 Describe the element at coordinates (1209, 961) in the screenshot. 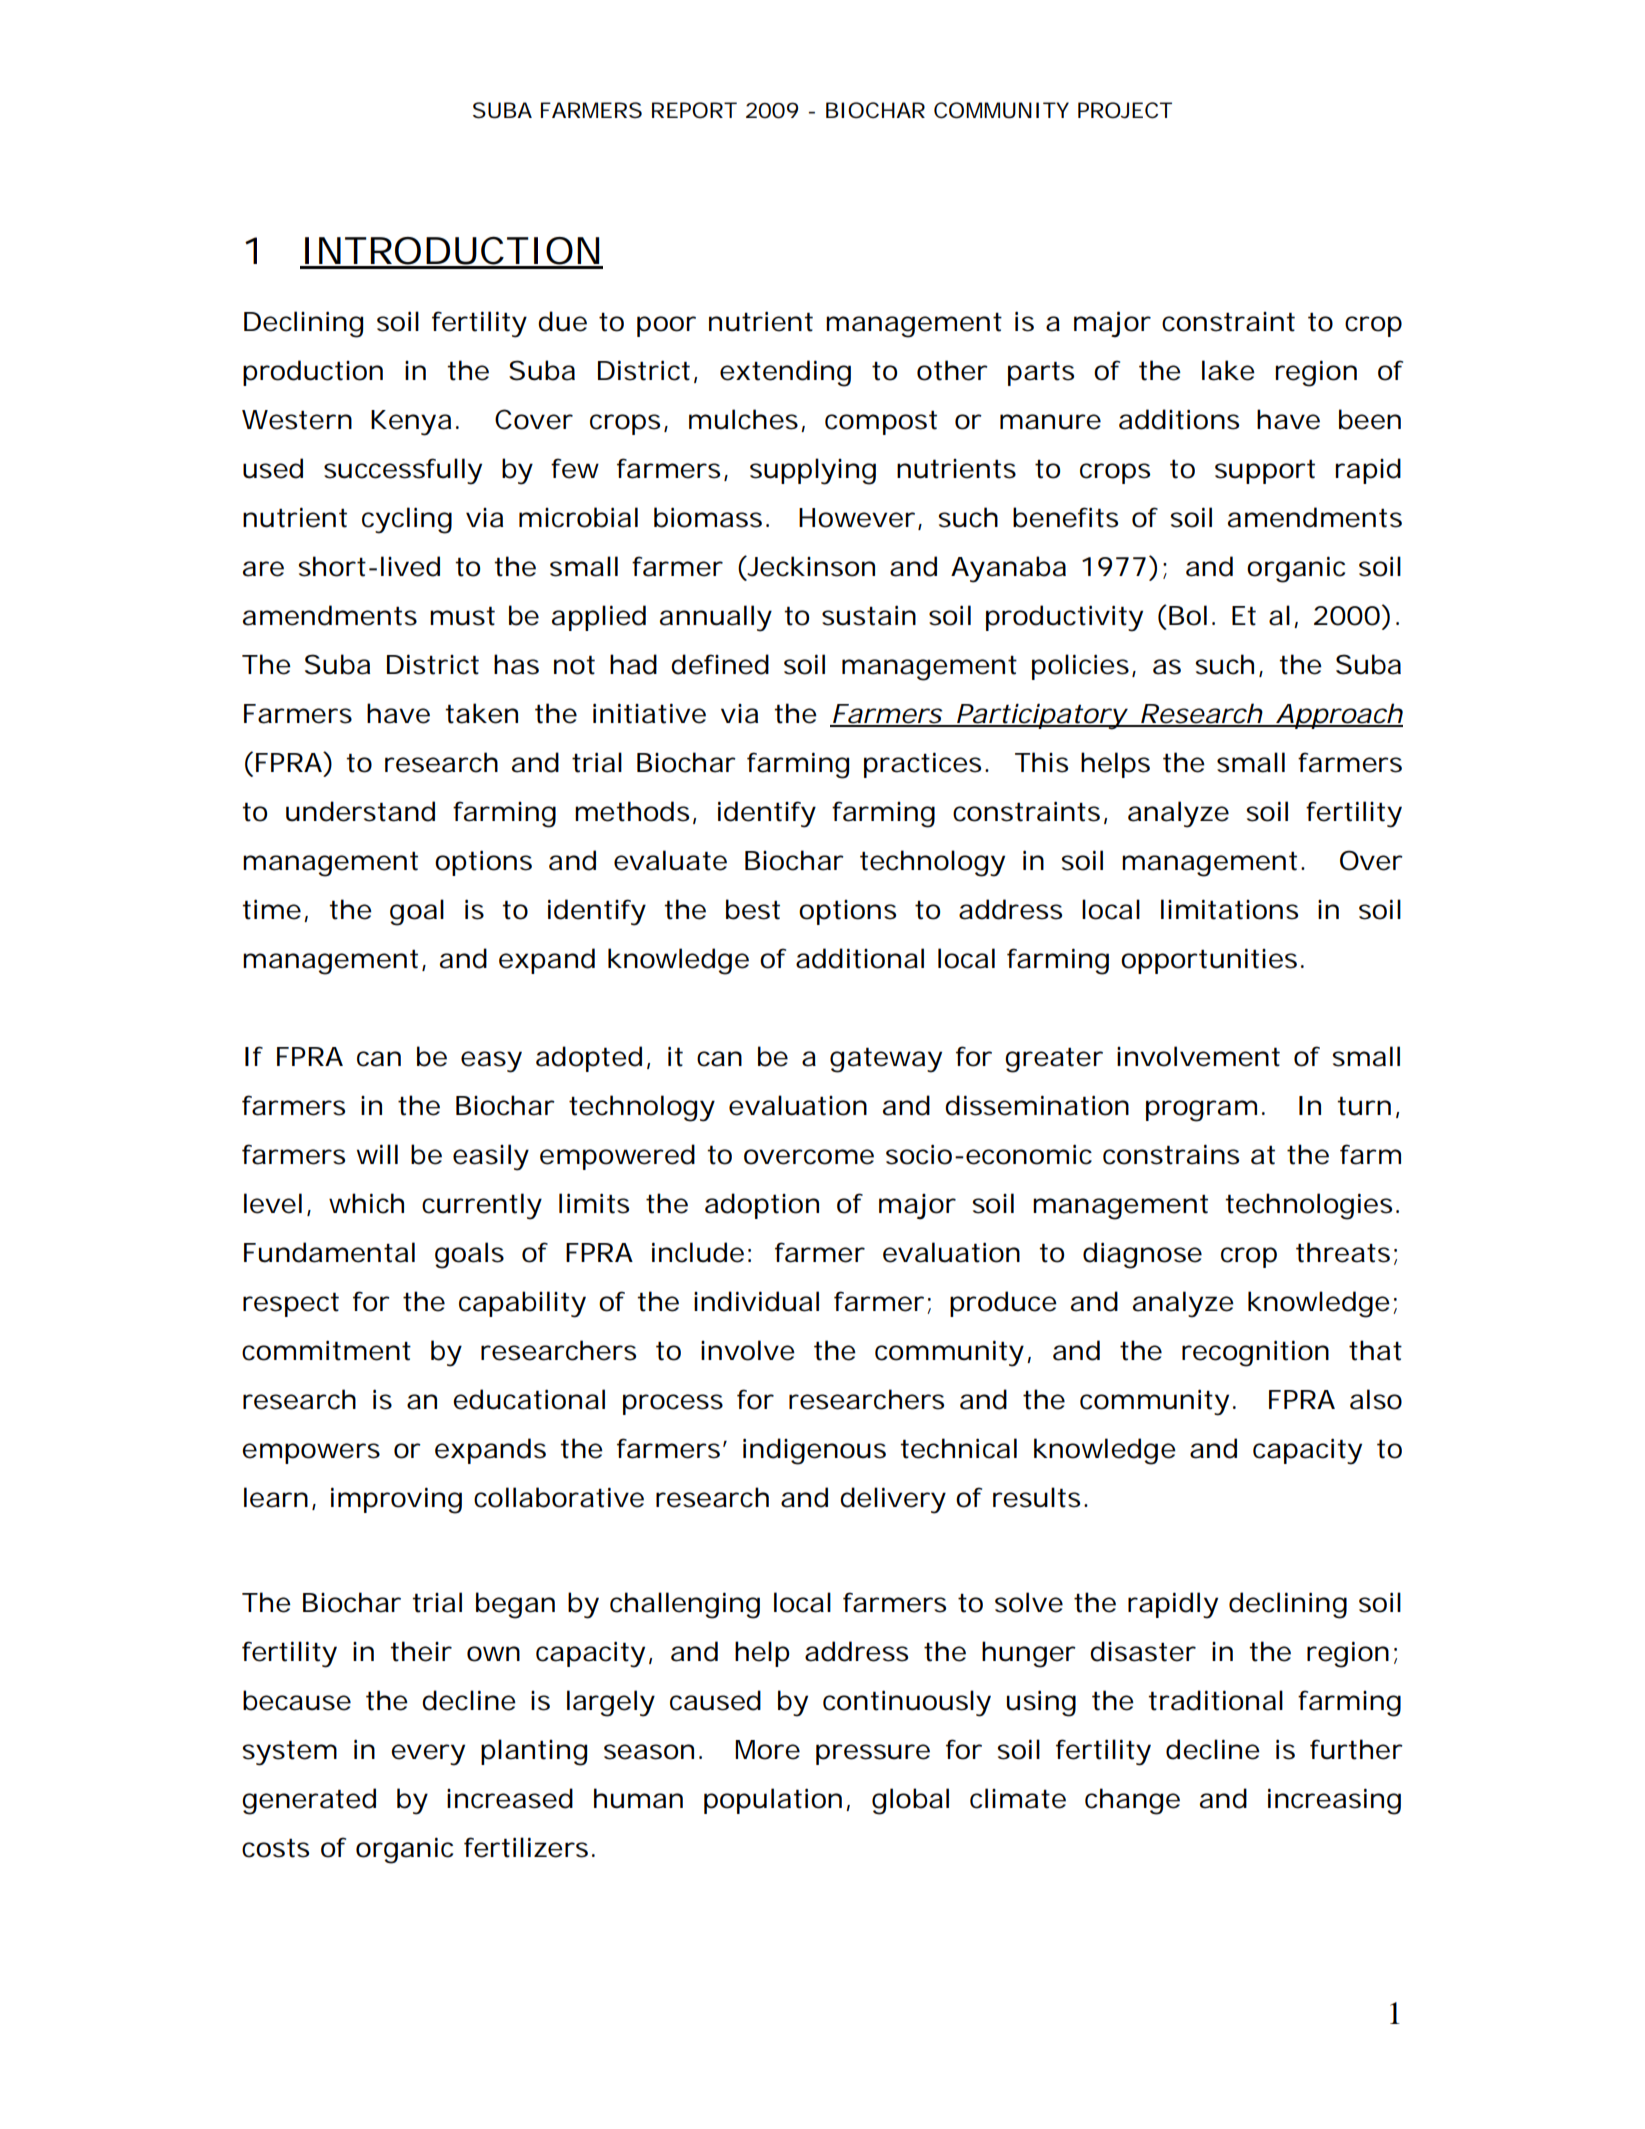

I see `opportunities` at that location.
